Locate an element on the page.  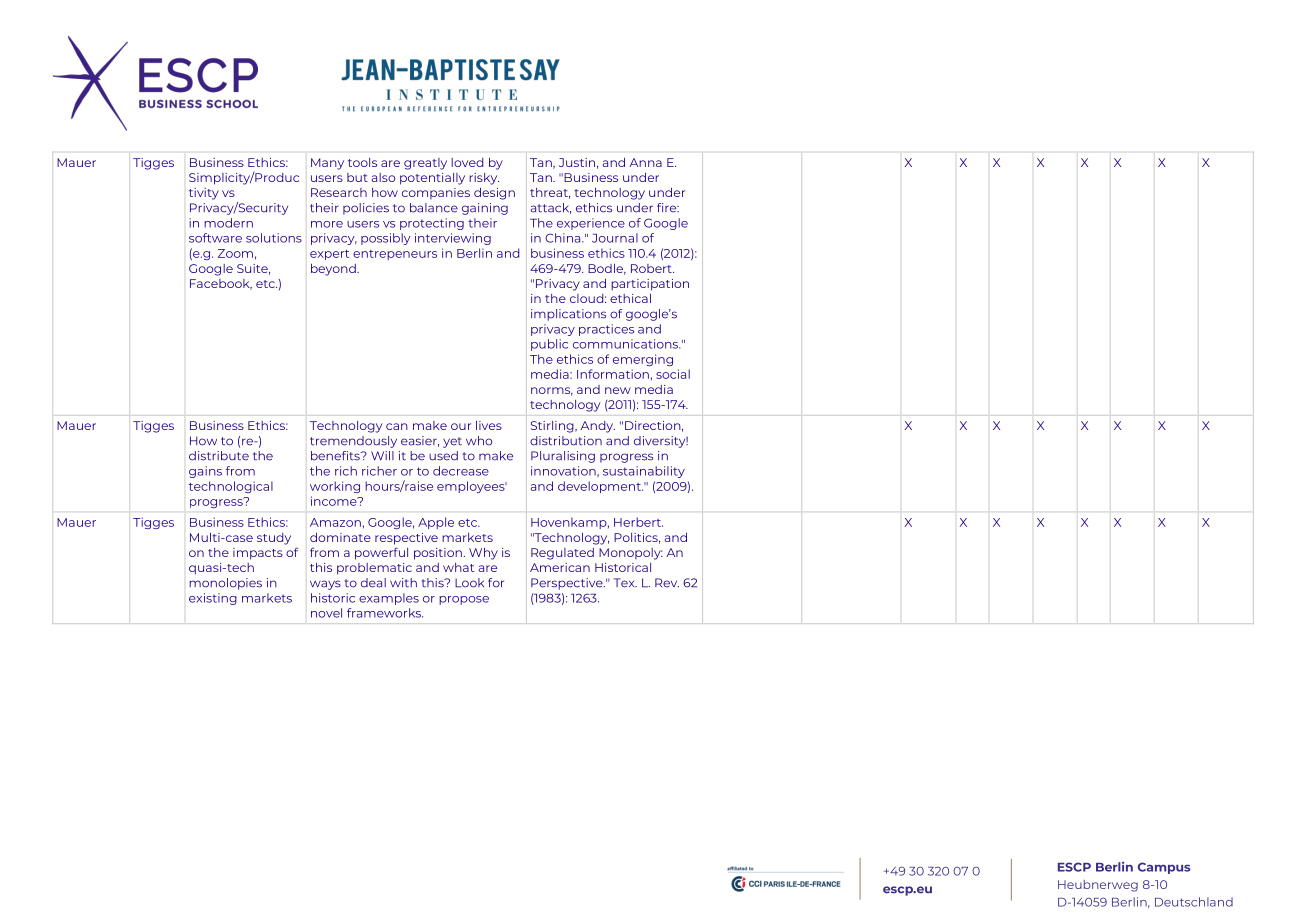
social is located at coordinates (673, 374).
